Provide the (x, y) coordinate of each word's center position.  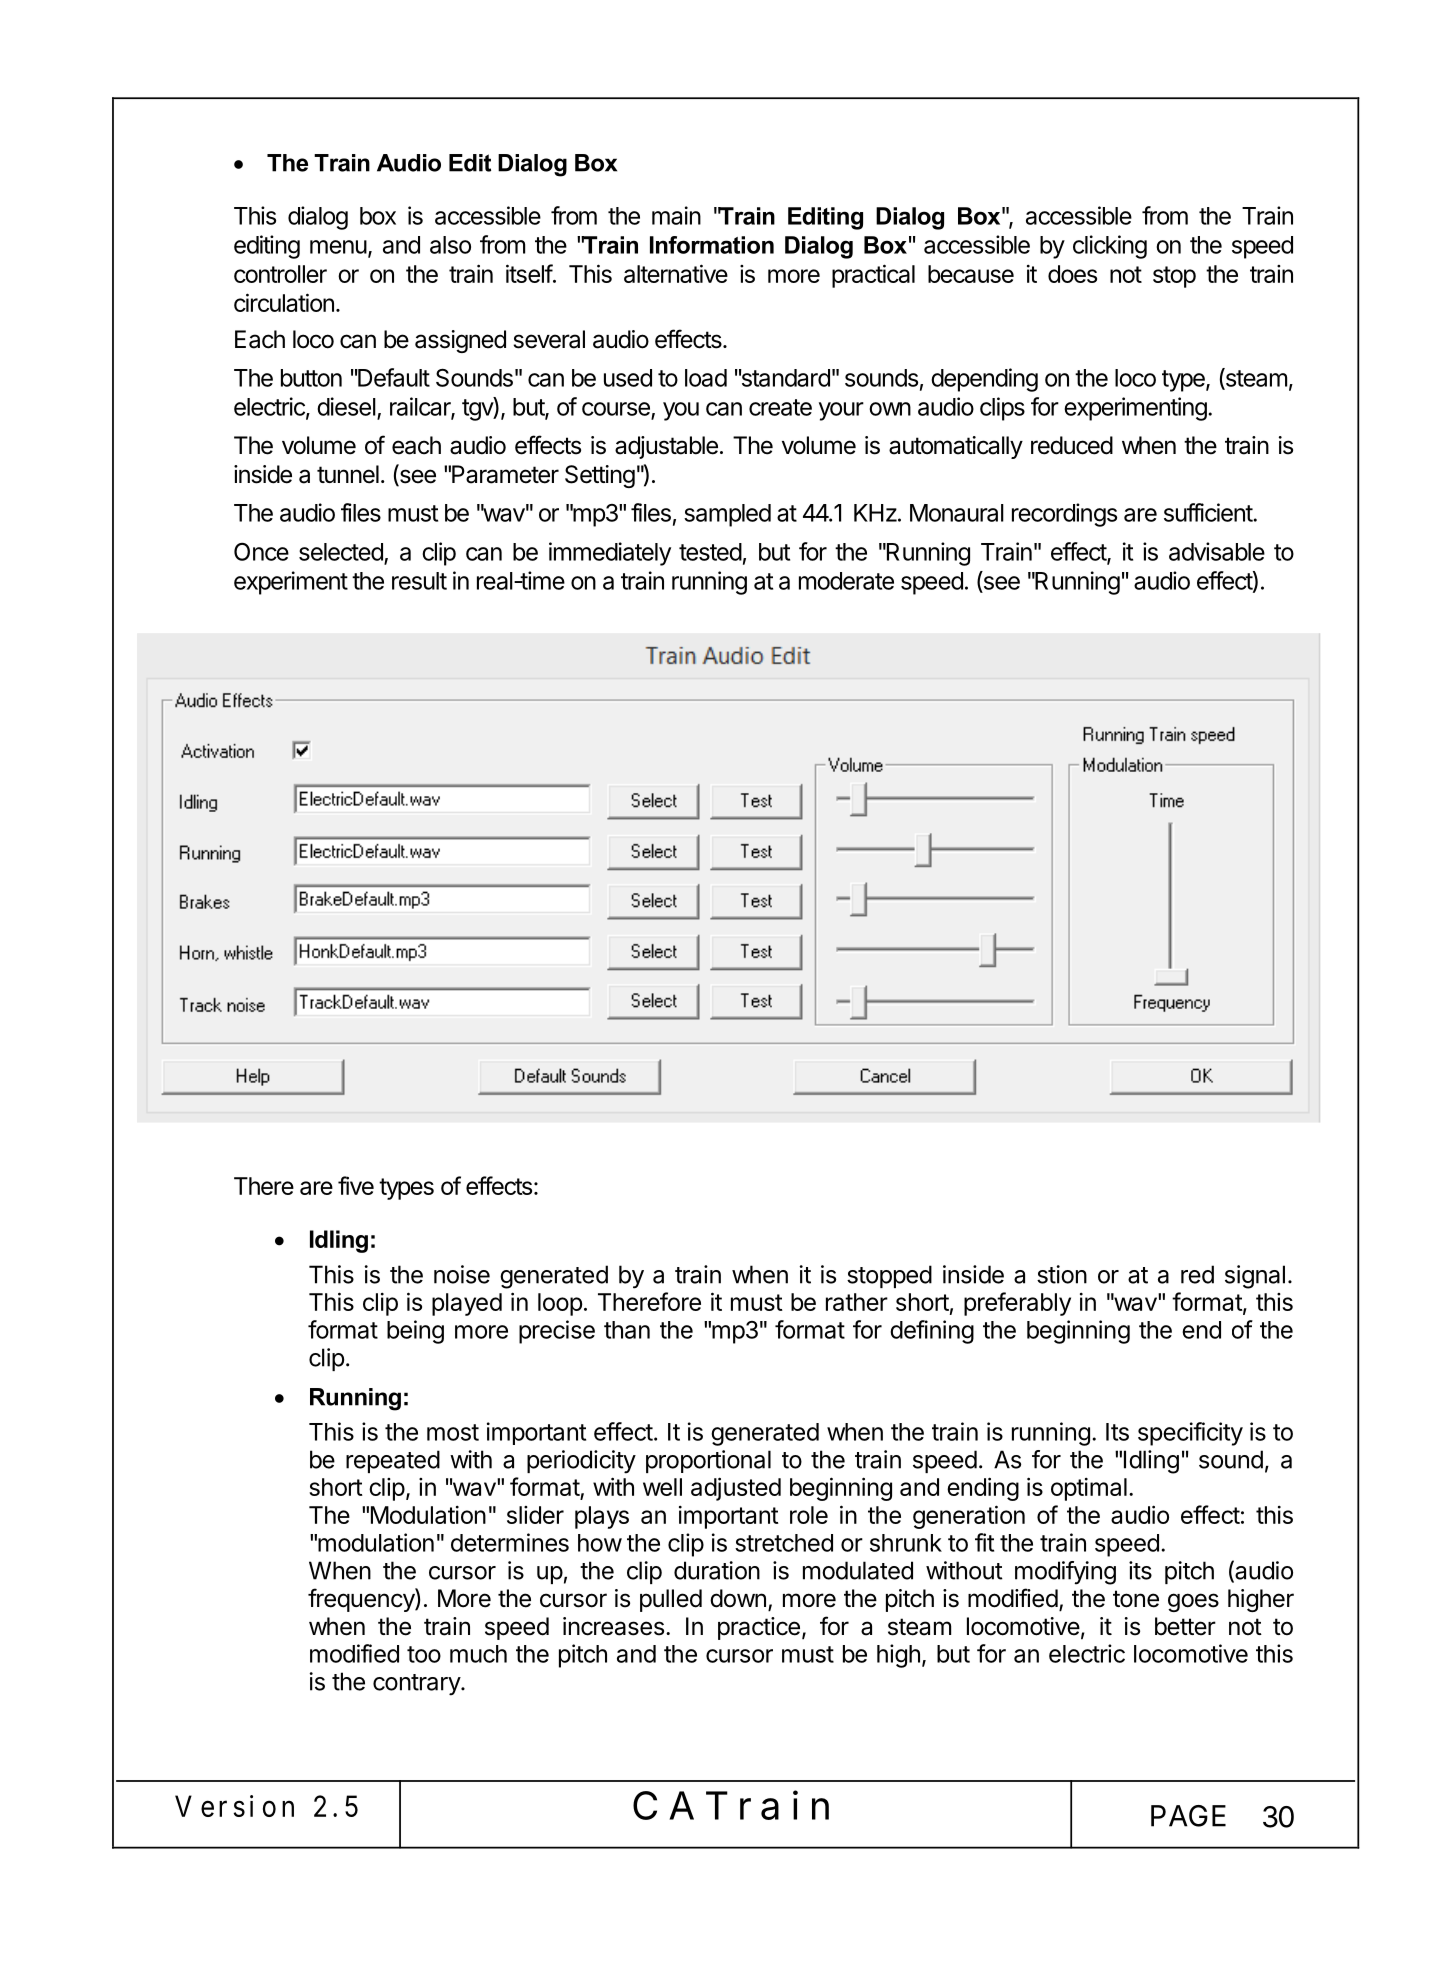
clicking (1110, 247)
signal (1255, 1277)
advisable (1217, 551)
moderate (846, 581)
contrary (417, 1685)
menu (338, 247)
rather (857, 1302)
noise (462, 1274)
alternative (676, 273)
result (419, 581)
